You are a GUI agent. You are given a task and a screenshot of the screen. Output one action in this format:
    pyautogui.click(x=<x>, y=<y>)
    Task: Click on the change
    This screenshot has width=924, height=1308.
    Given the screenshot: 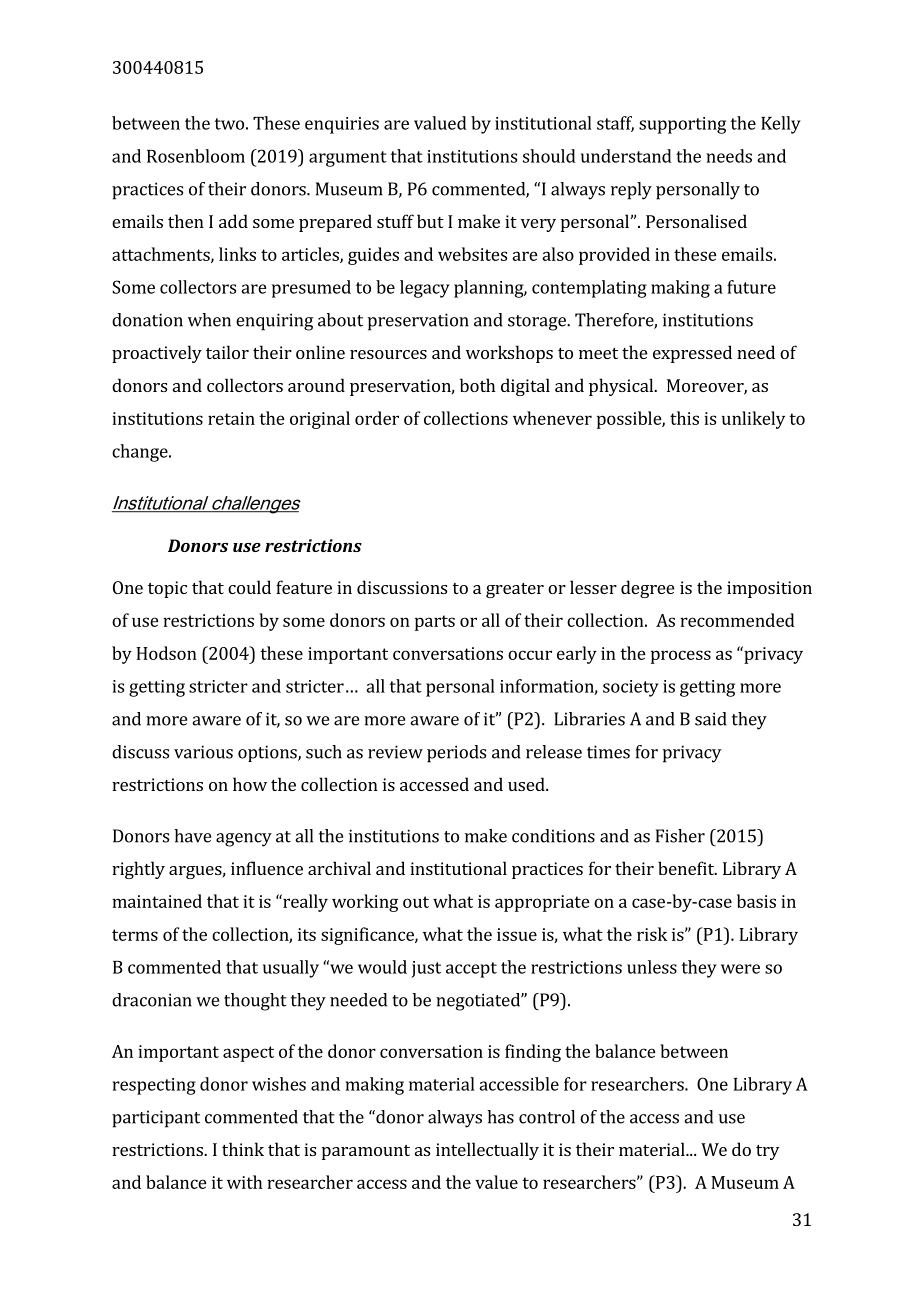 What is the action you would take?
    pyautogui.click(x=141, y=453)
